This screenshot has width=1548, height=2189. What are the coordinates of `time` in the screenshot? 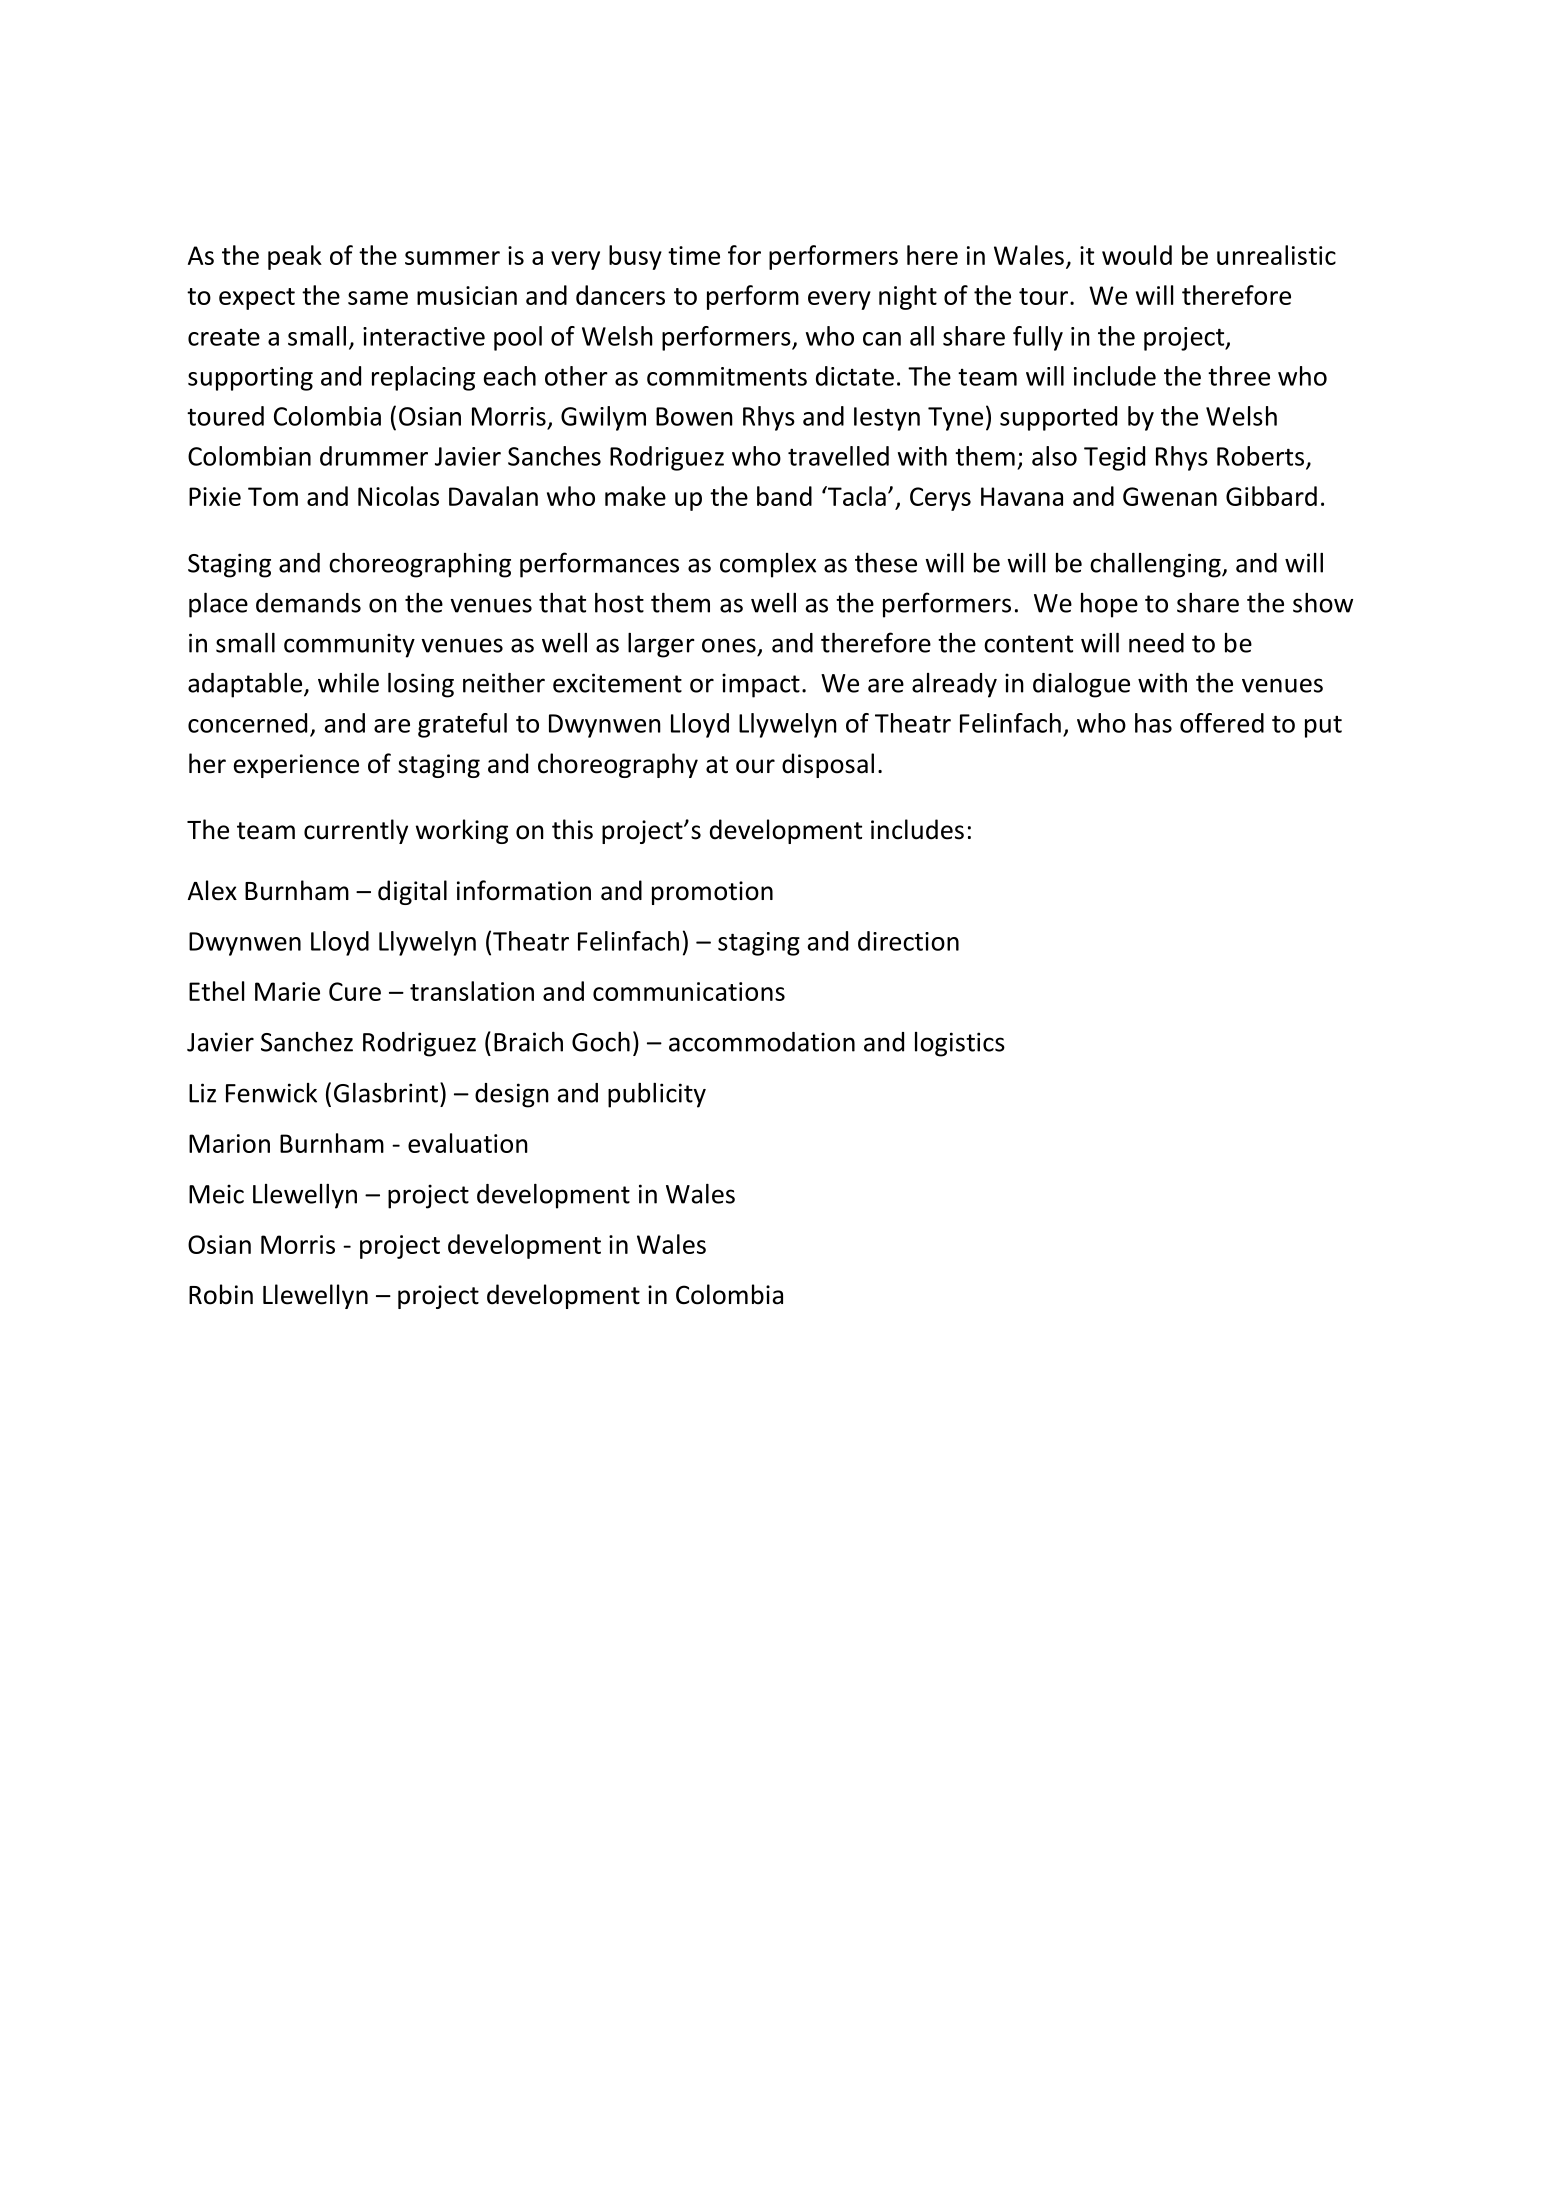 It's located at (694, 255).
